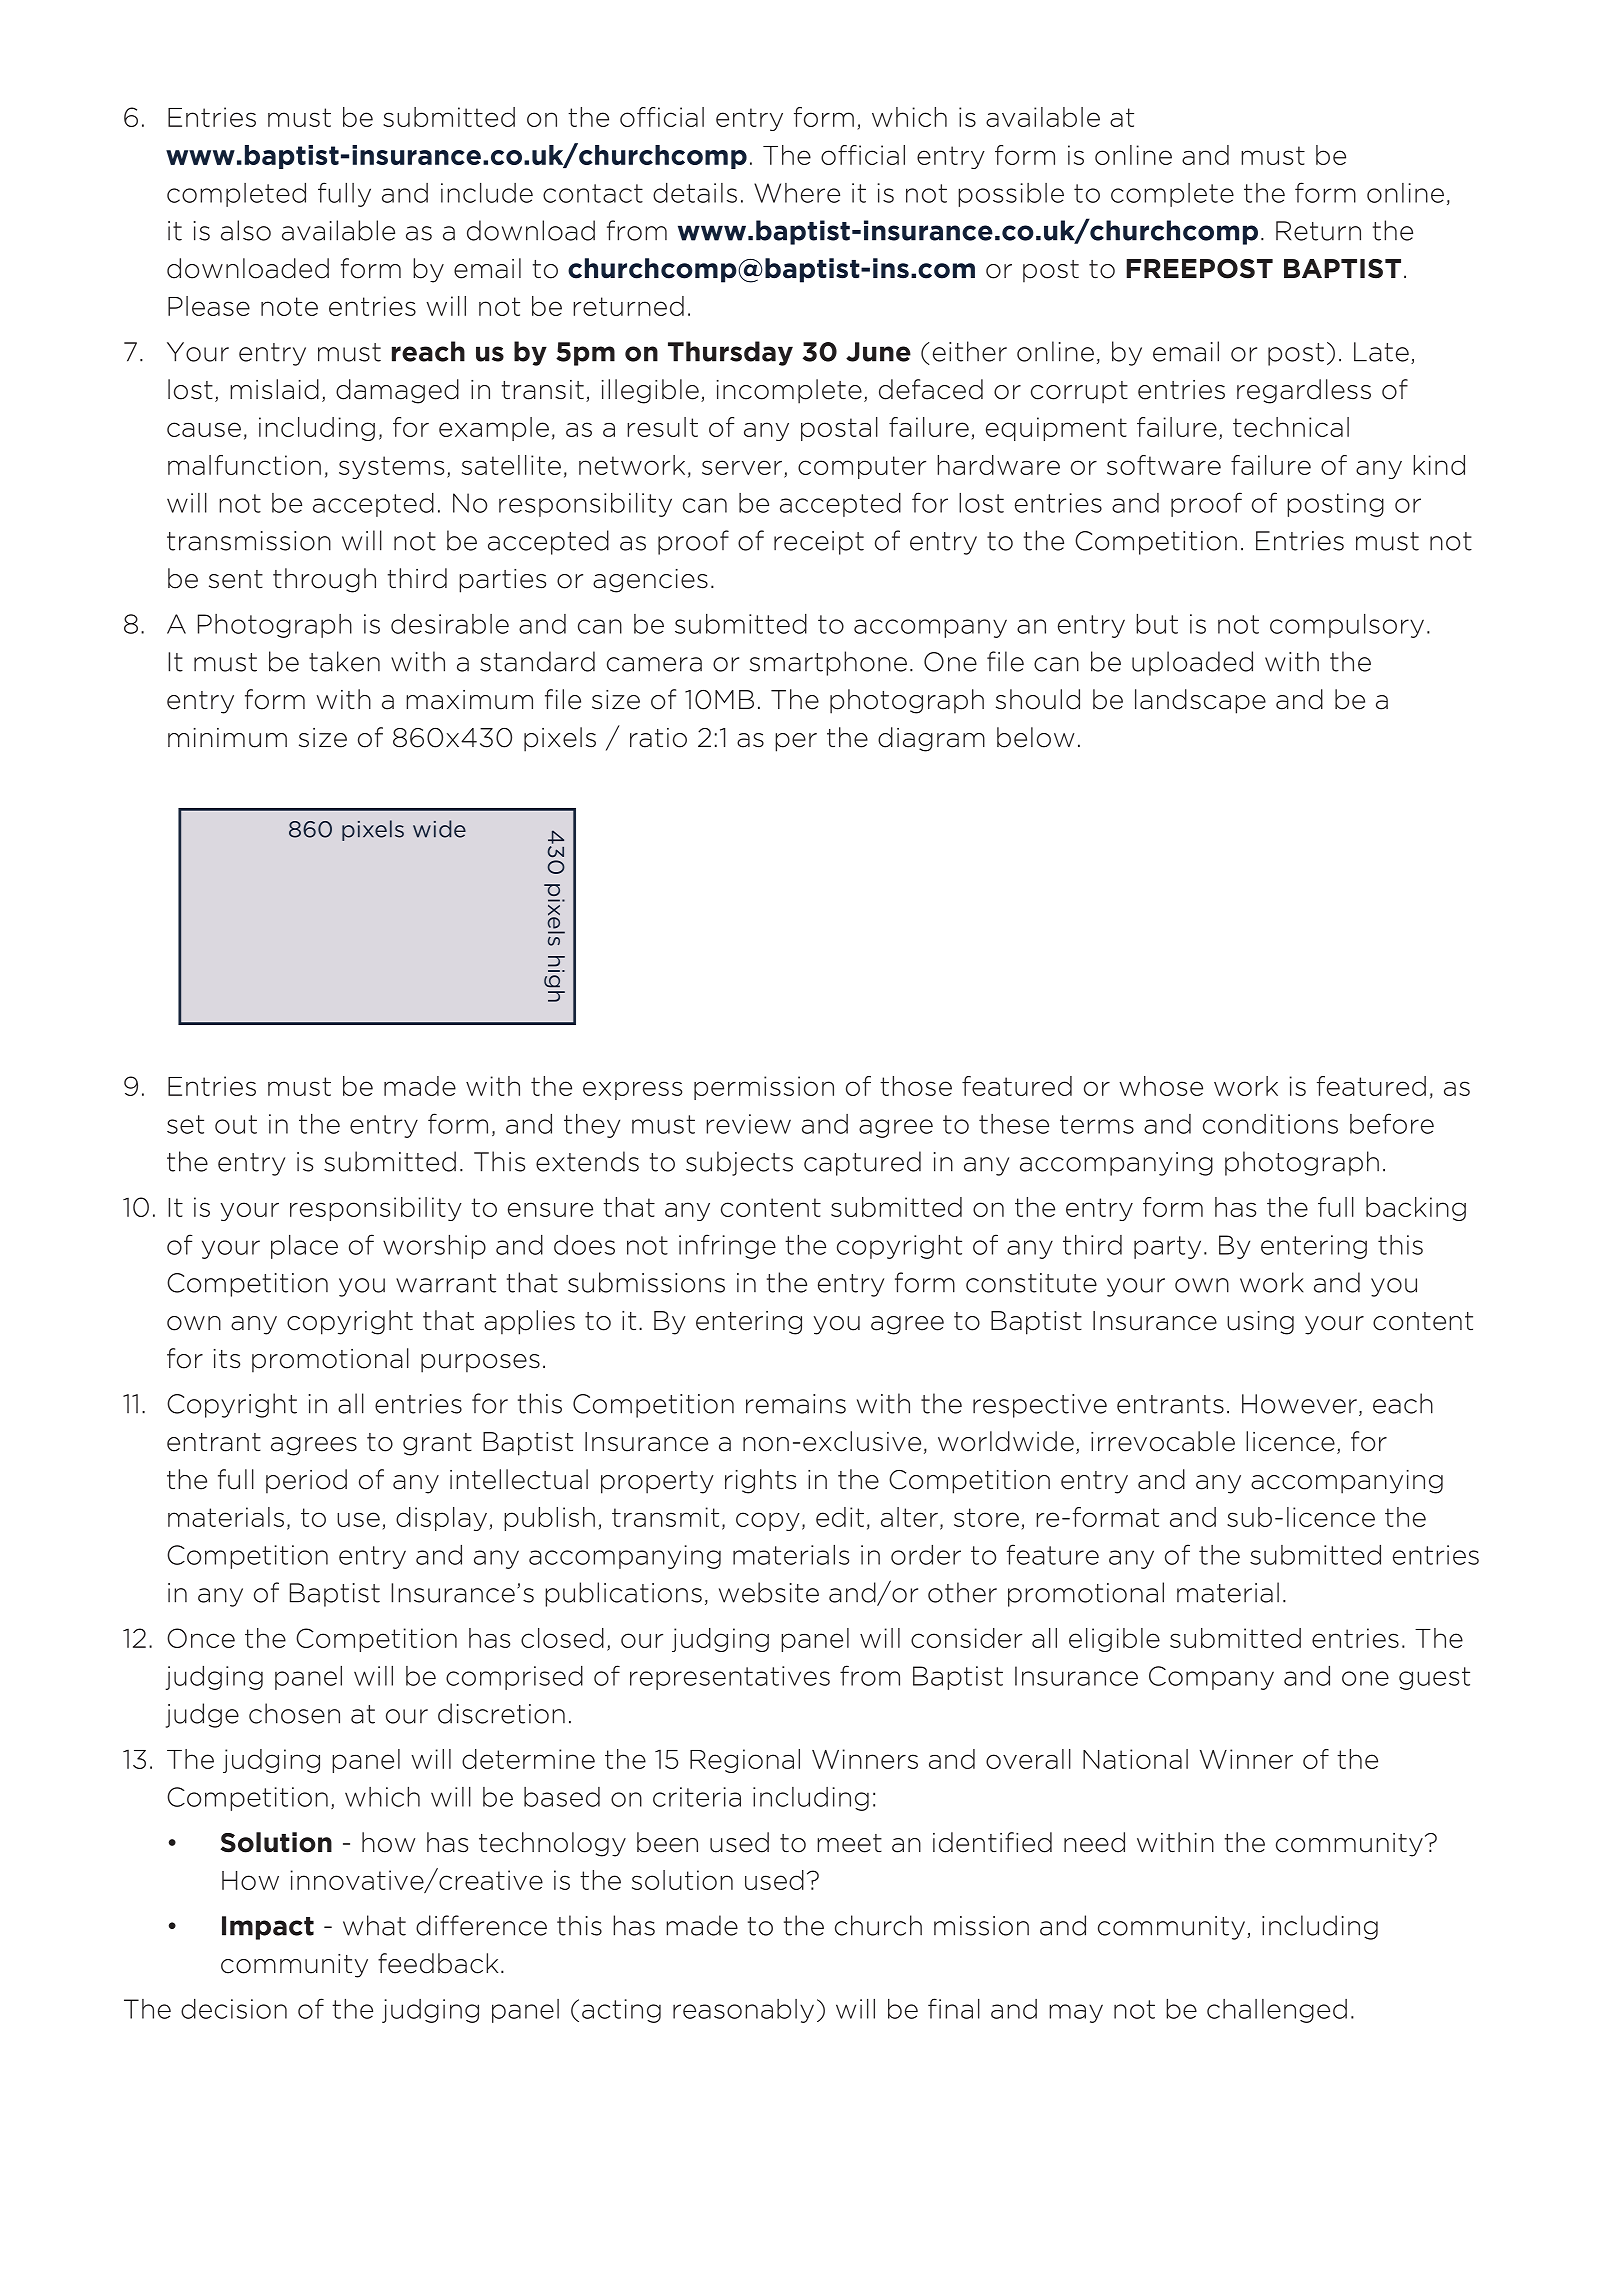 The image size is (1607, 2273). What do you see at coordinates (374, 1925) in the screenshot?
I see `what` at bounding box center [374, 1925].
